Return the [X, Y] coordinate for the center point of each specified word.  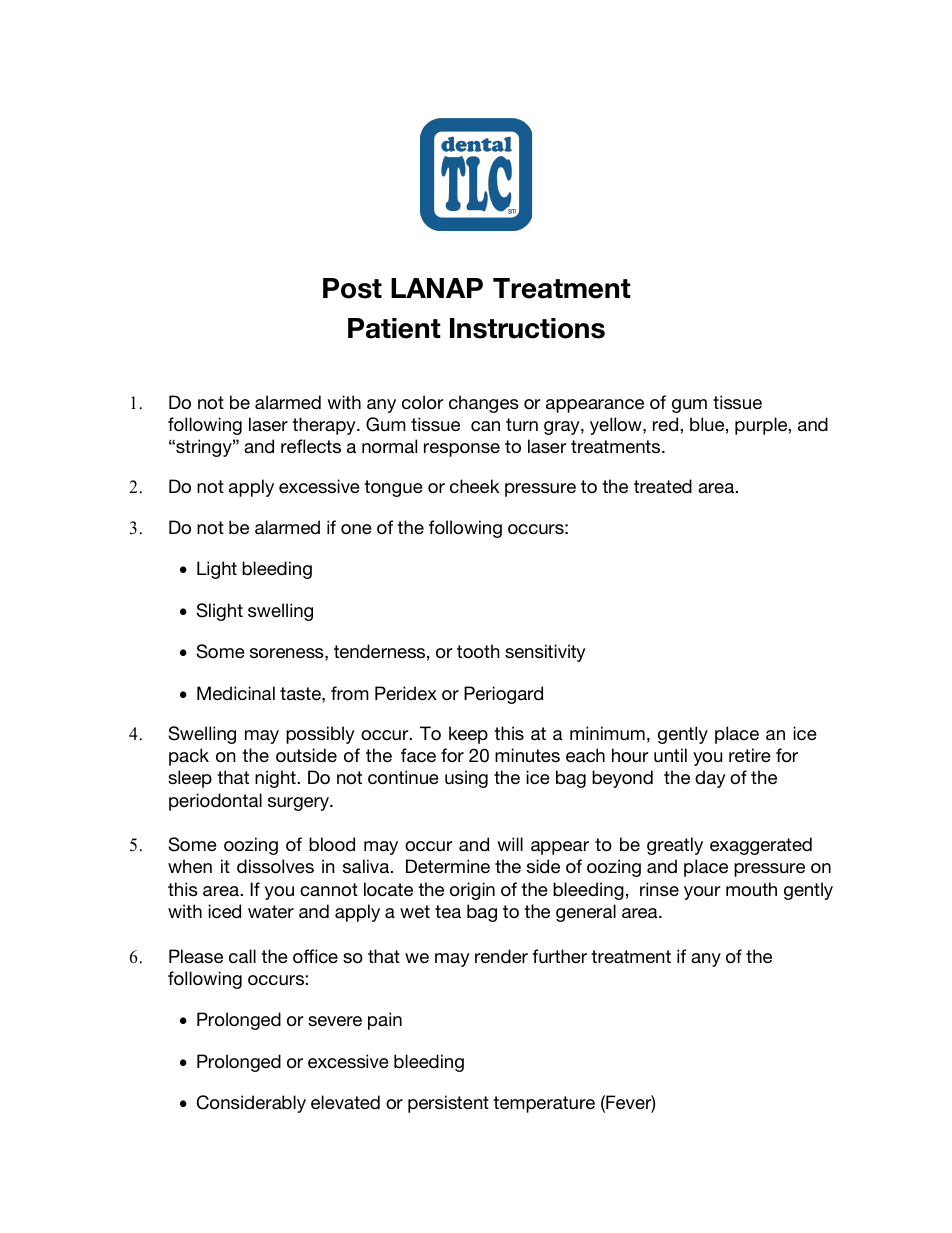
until [670, 755]
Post [352, 288]
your [702, 893]
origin [472, 891]
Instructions [527, 328]
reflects [311, 446]
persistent [448, 1104]
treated [663, 486]
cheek [474, 486]
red [667, 424]
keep [468, 735]
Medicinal [236, 693]
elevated [345, 1102]
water [271, 911]
